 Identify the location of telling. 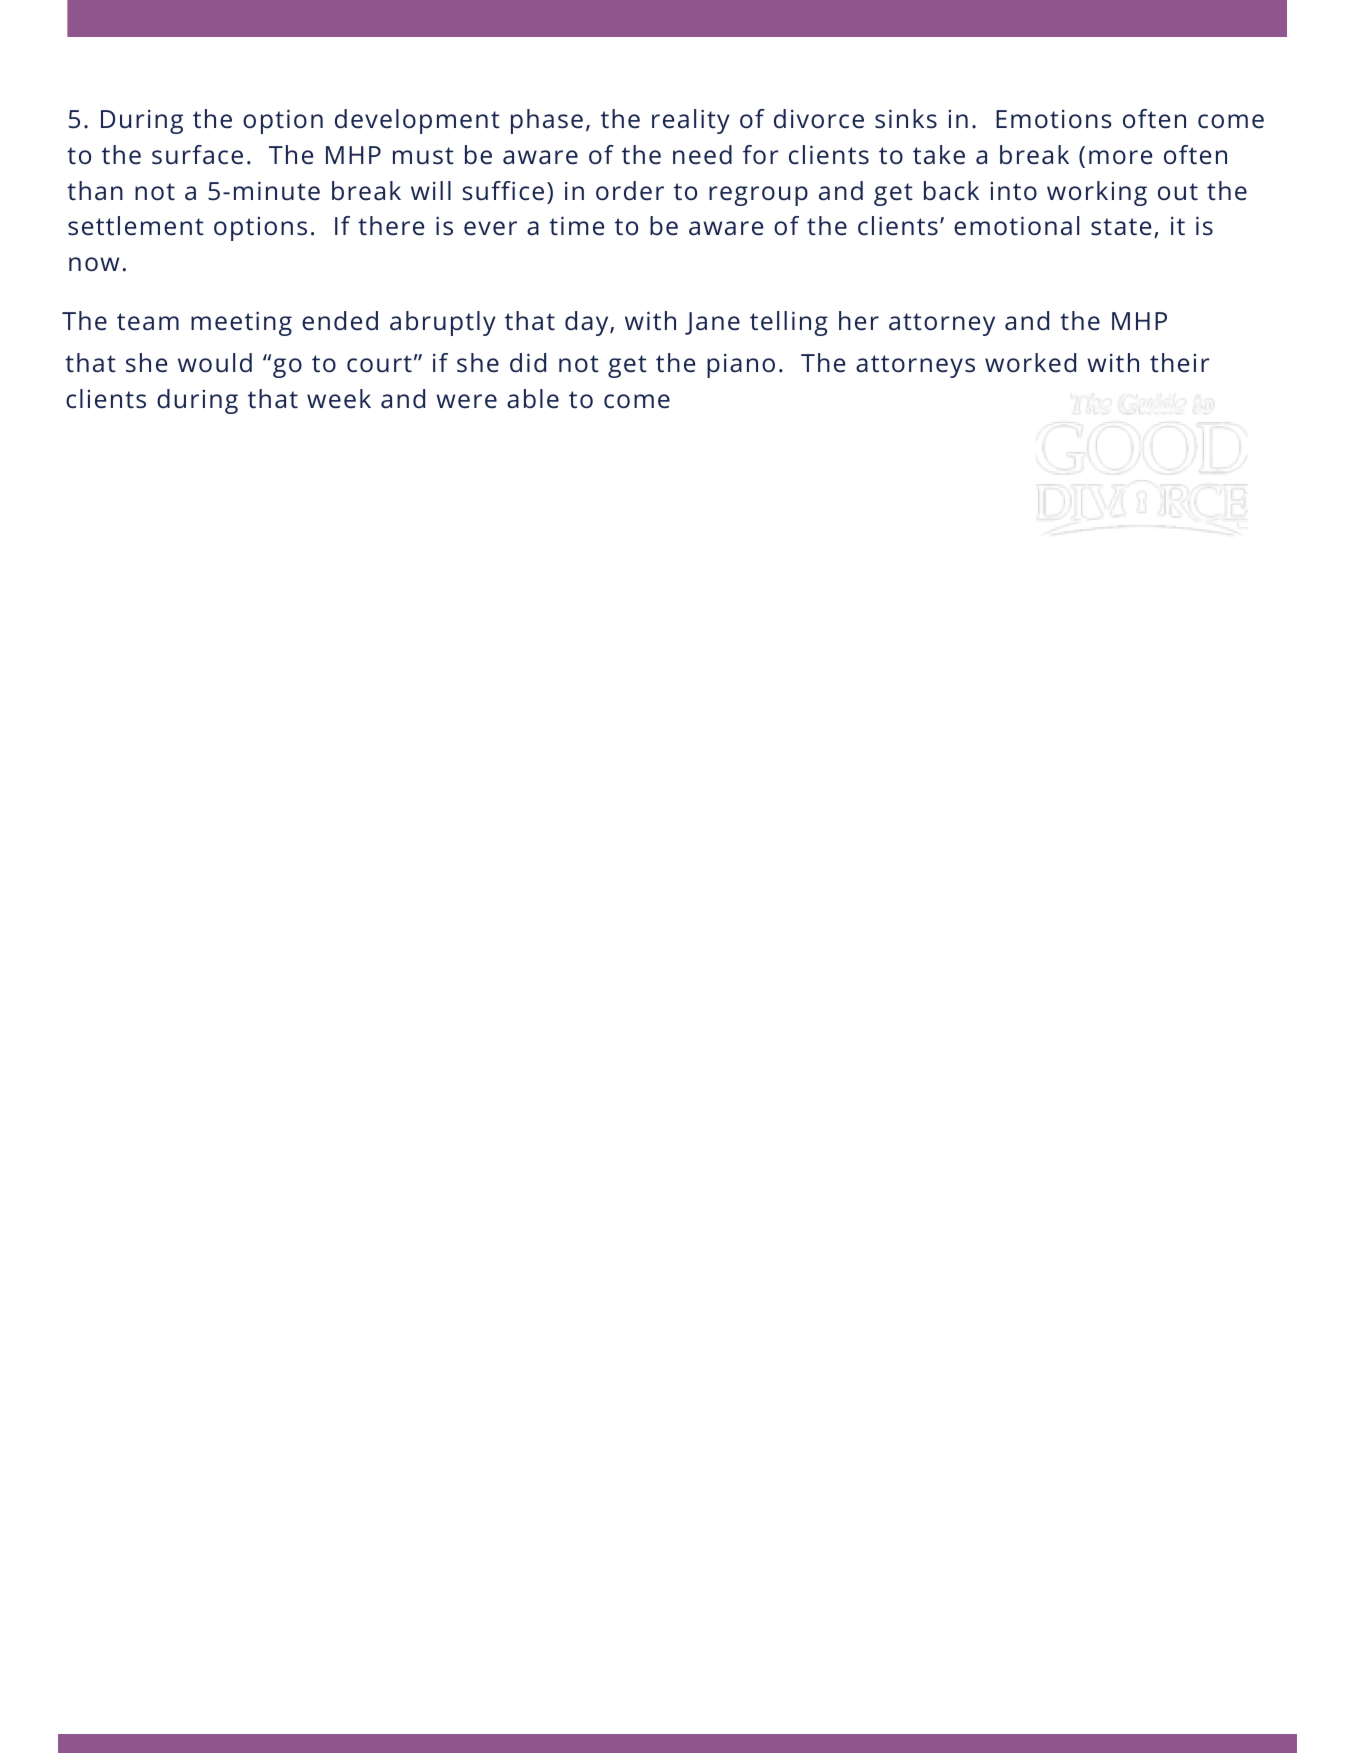
(789, 323).
